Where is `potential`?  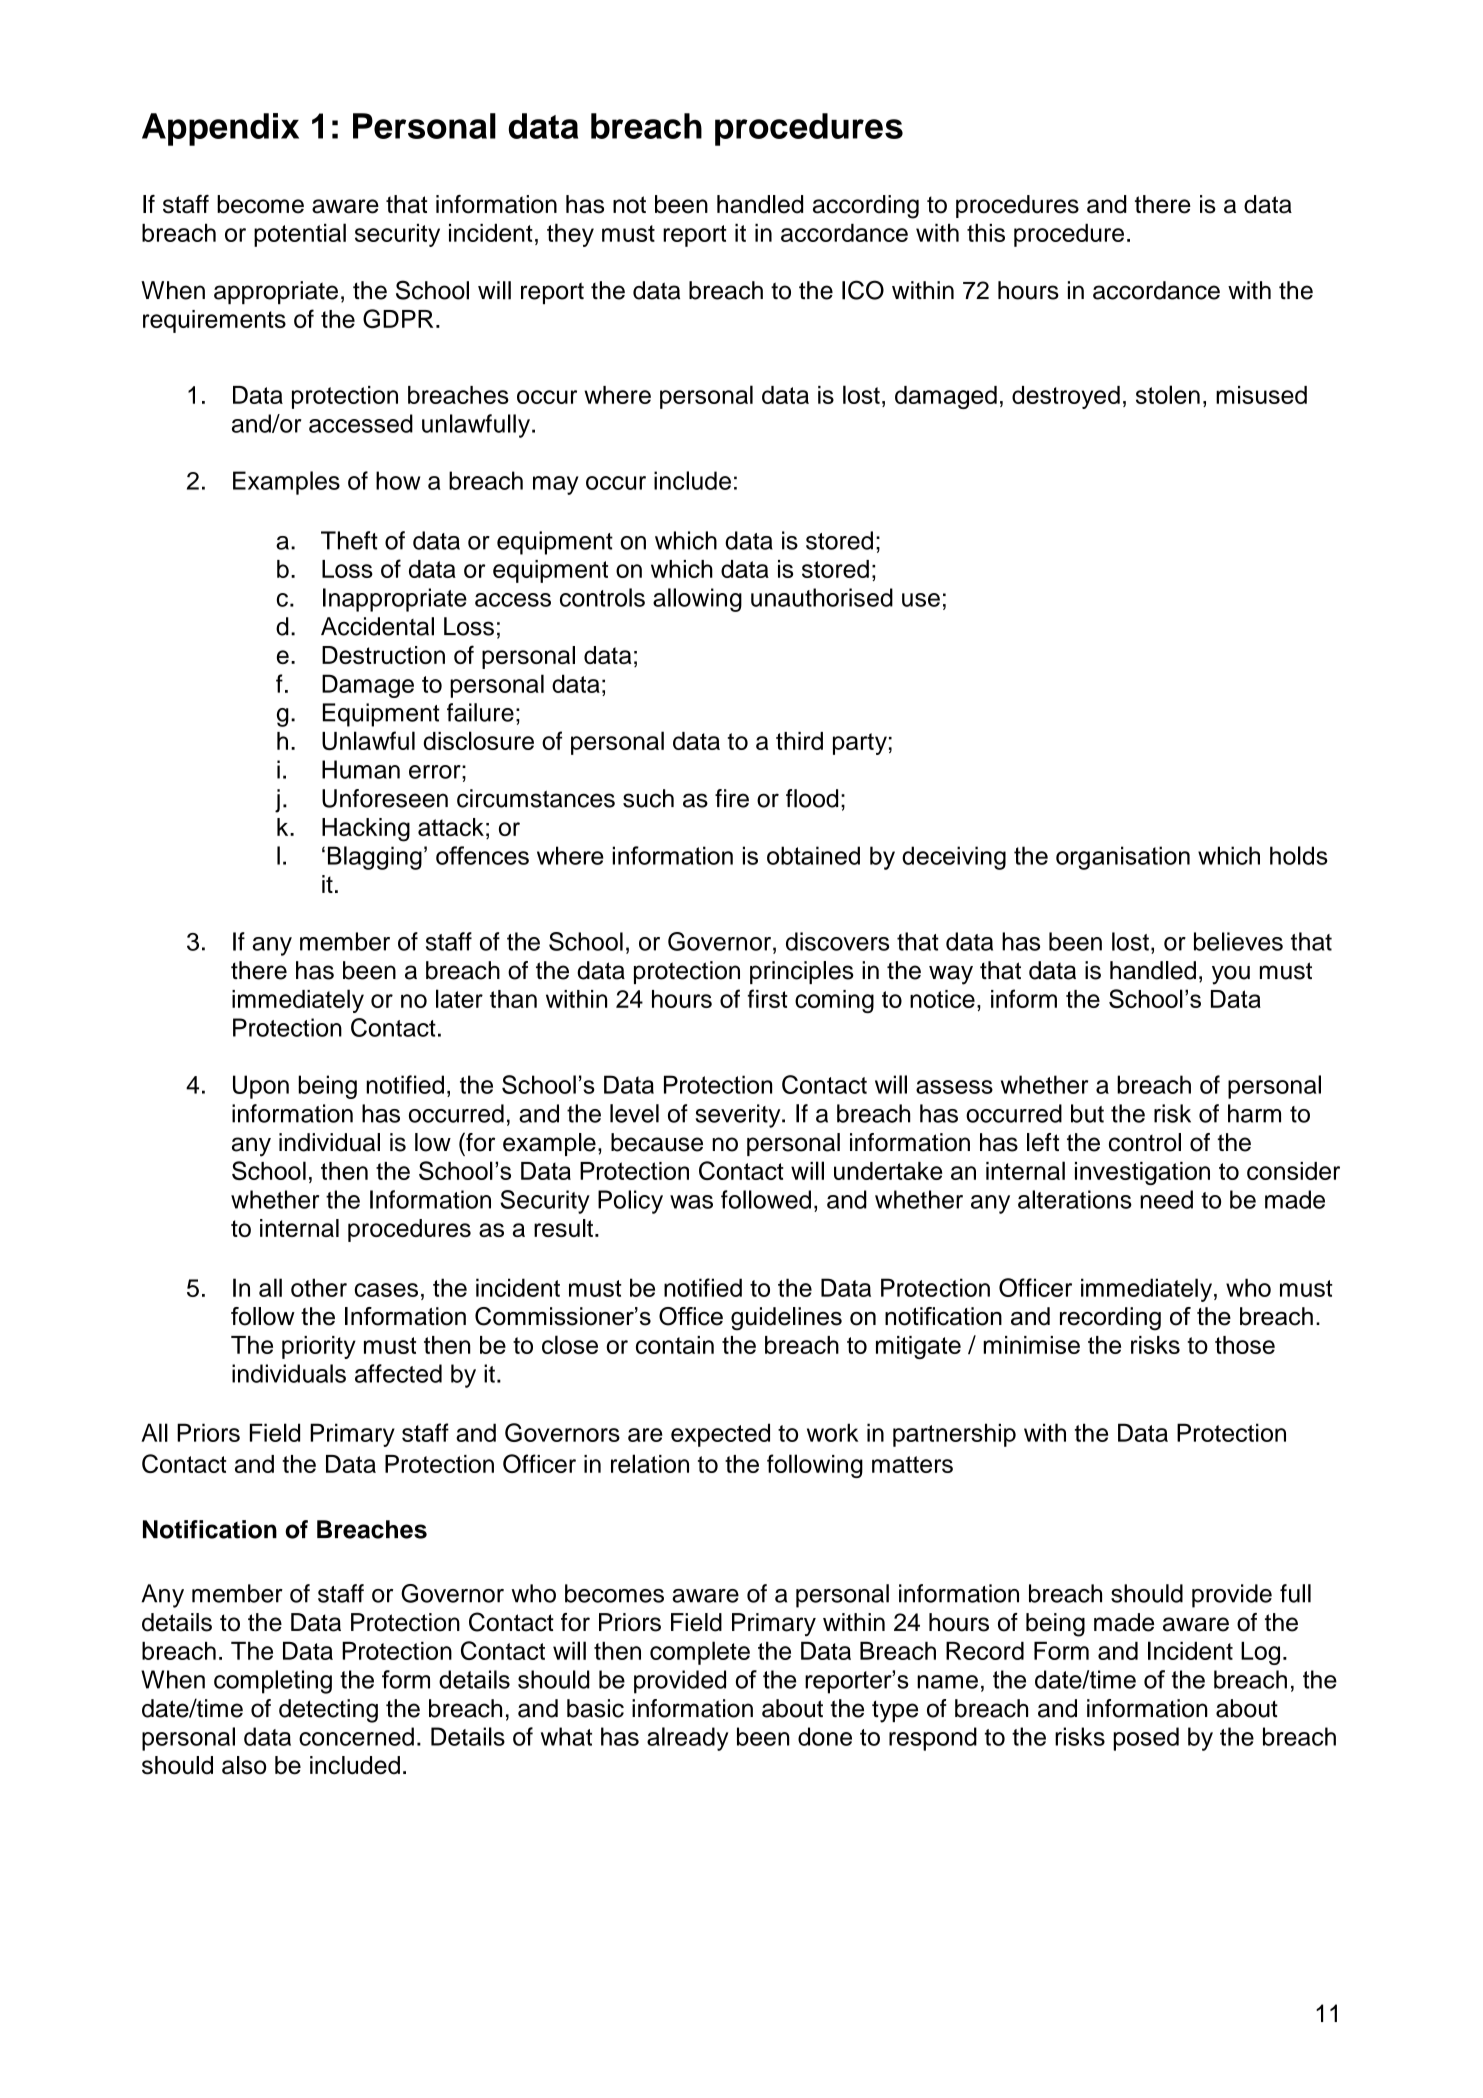
potential is located at coordinates (300, 235).
